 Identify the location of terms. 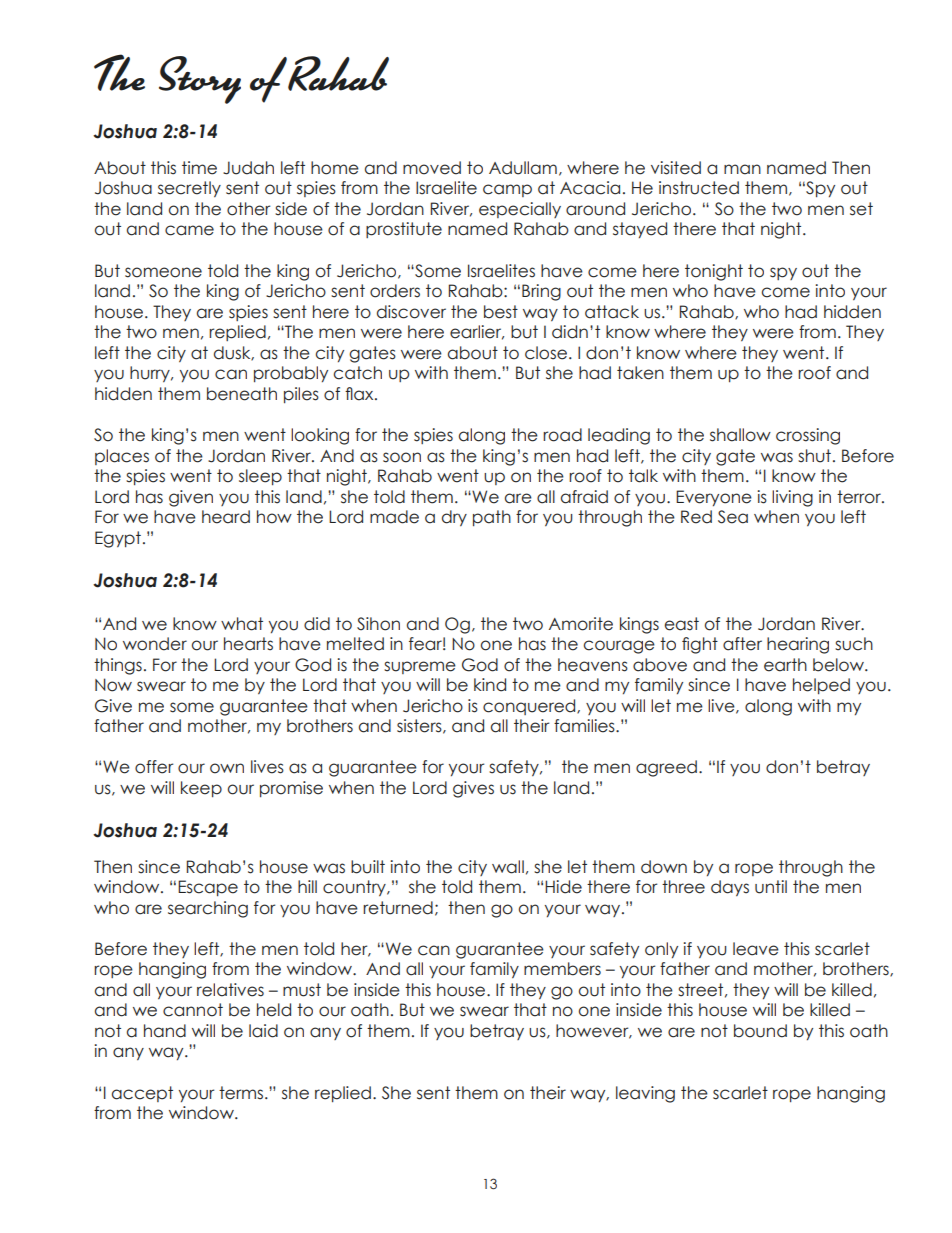
(242, 1093).
